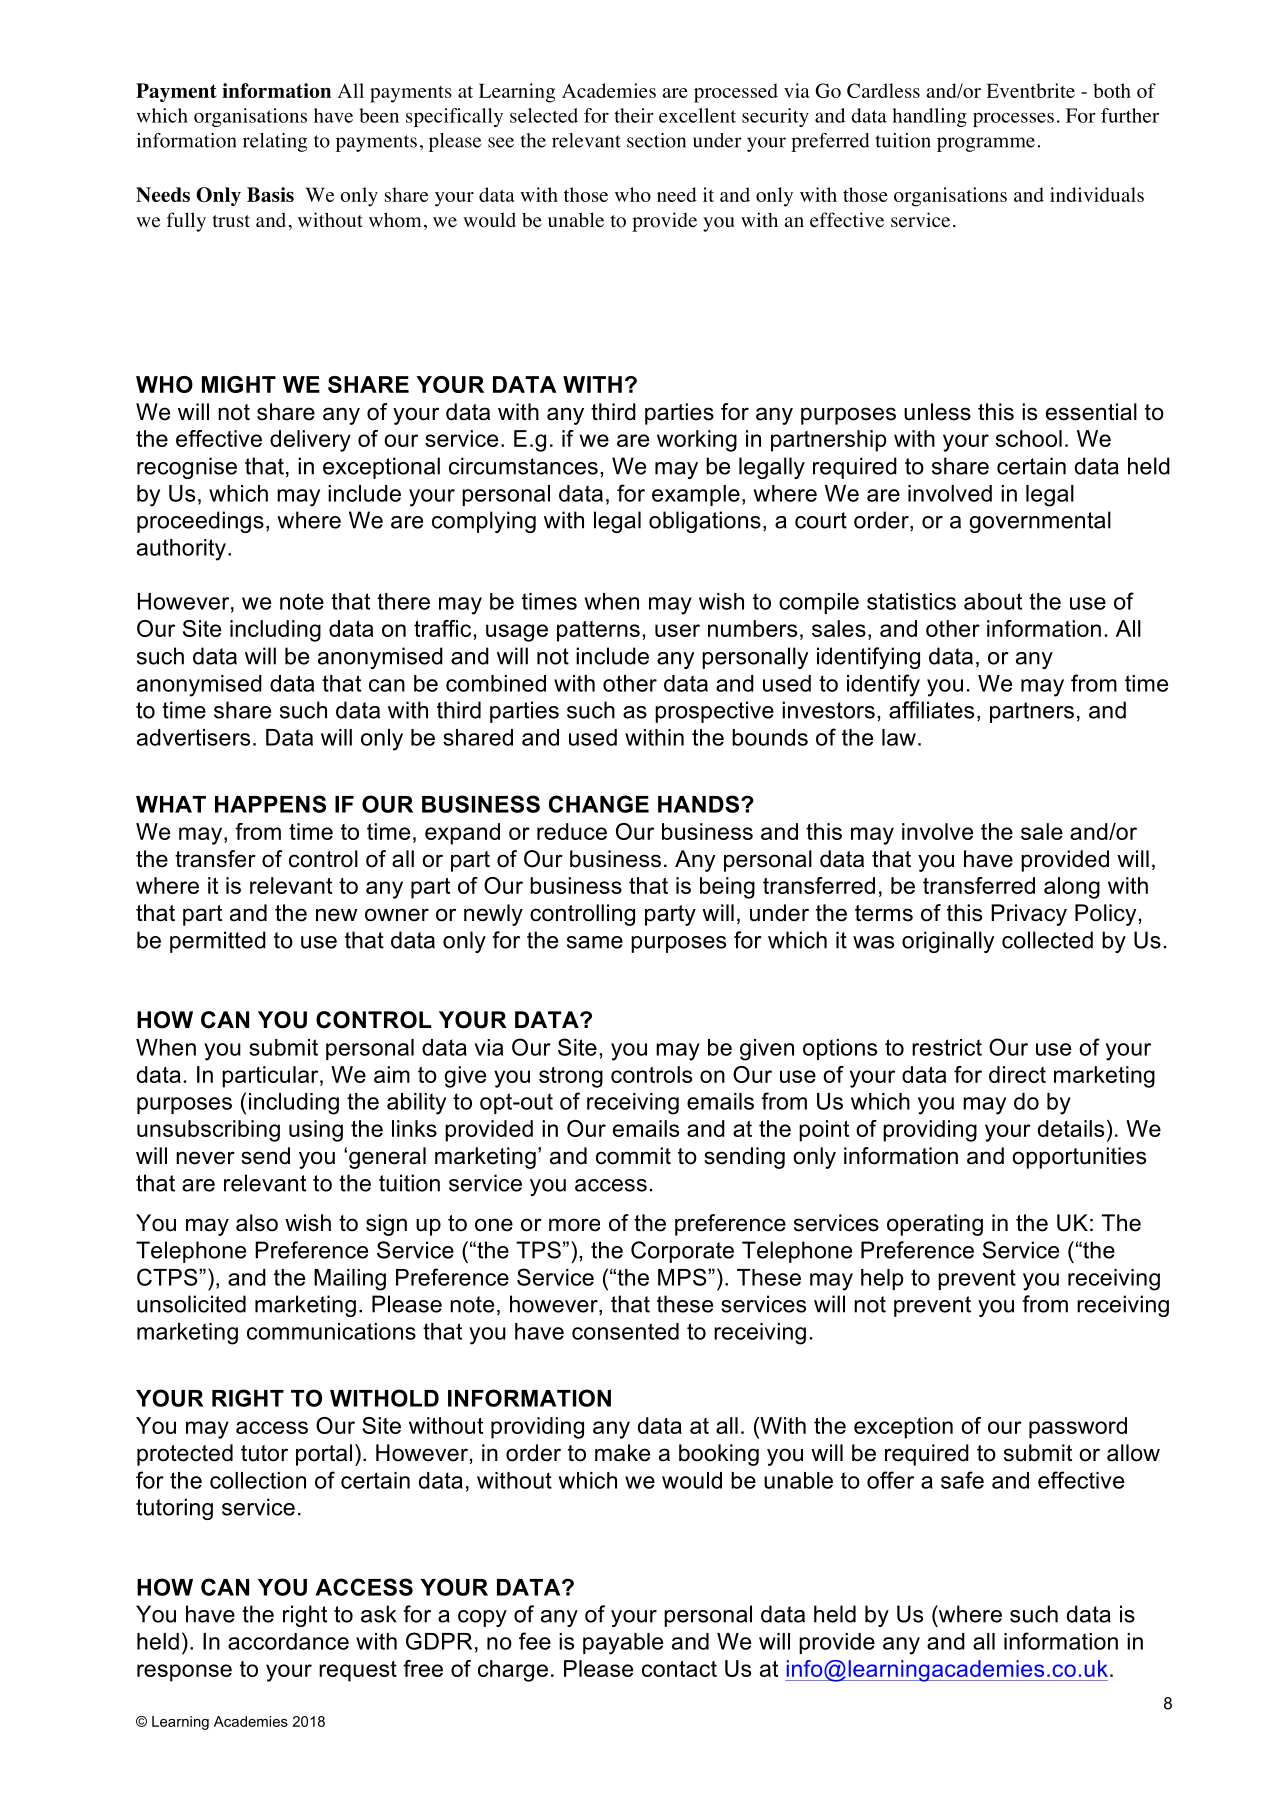  I want to click on processes, so click(1013, 119).
